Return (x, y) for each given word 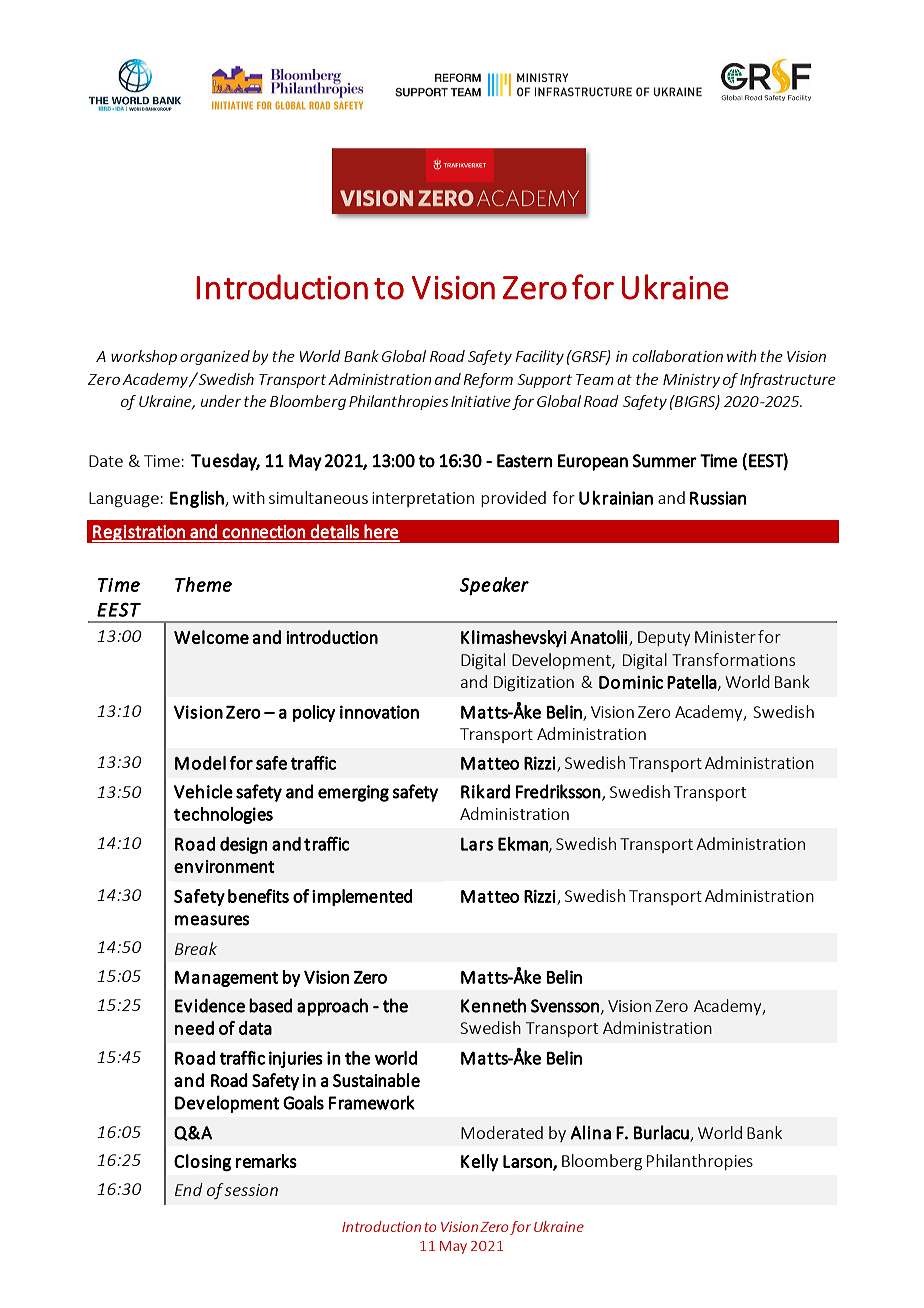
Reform (488, 380)
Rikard (485, 791)
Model (200, 763)
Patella (692, 682)
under (221, 401)
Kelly (479, 1162)
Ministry (691, 381)
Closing (202, 1163)
